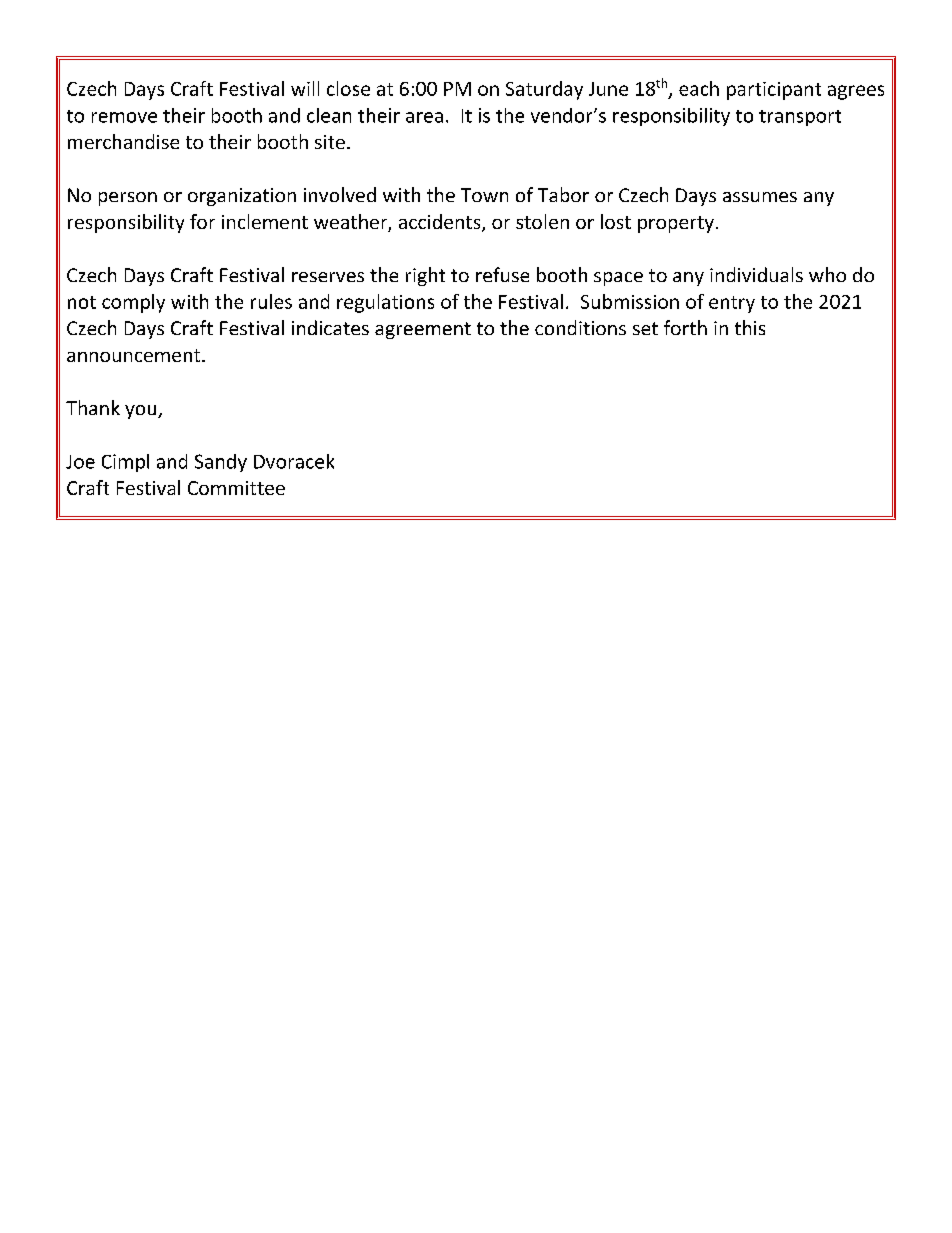 This page has width=952, height=1233. I want to click on area, so click(424, 117).
